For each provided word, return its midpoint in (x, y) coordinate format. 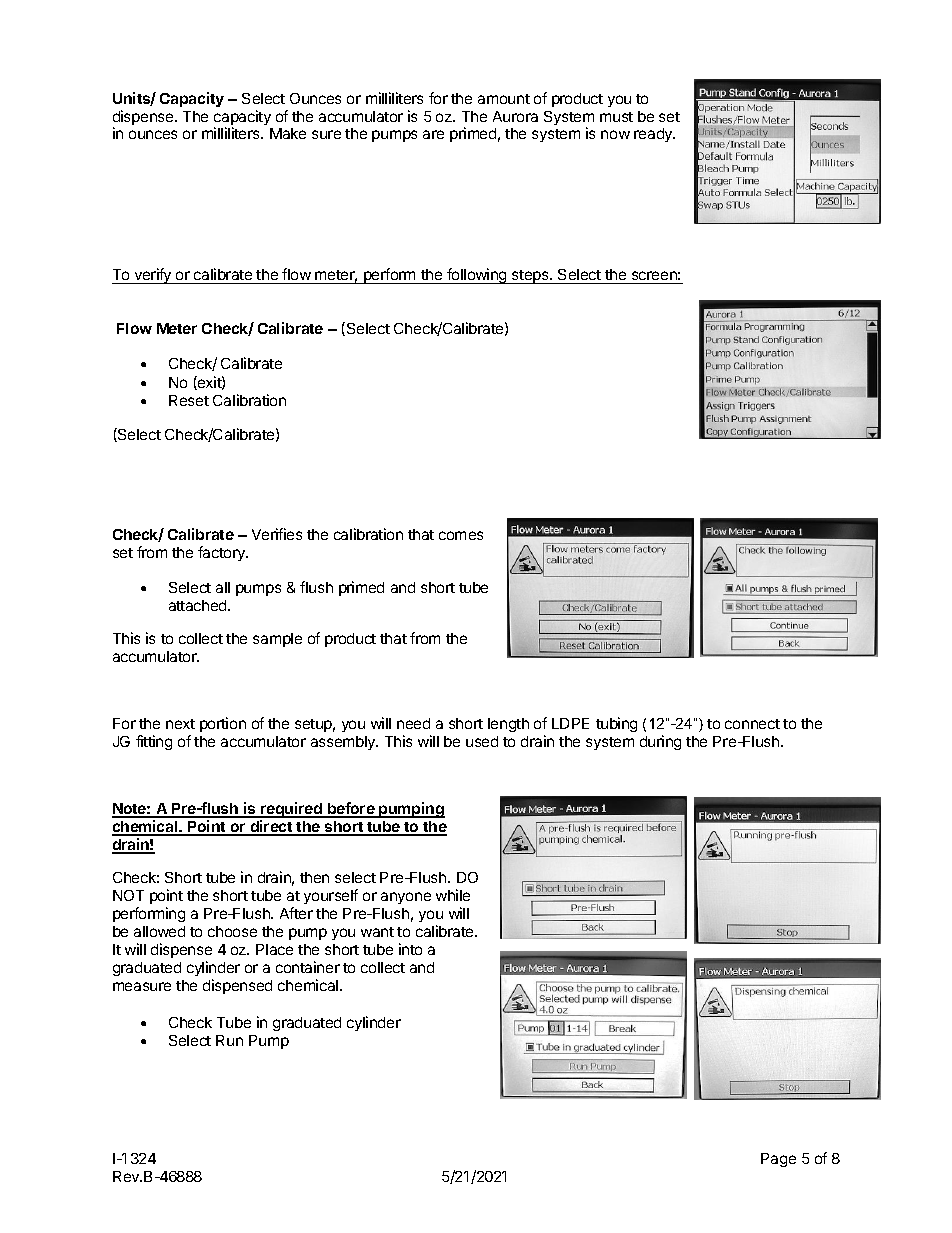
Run (229, 1040)
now (615, 134)
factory (222, 553)
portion (223, 724)
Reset (189, 400)
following (477, 276)
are (433, 134)
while (453, 895)
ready (654, 135)
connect (752, 724)
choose (232, 931)
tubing (616, 724)
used (482, 741)
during (660, 742)
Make (288, 133)
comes (461, 535)
